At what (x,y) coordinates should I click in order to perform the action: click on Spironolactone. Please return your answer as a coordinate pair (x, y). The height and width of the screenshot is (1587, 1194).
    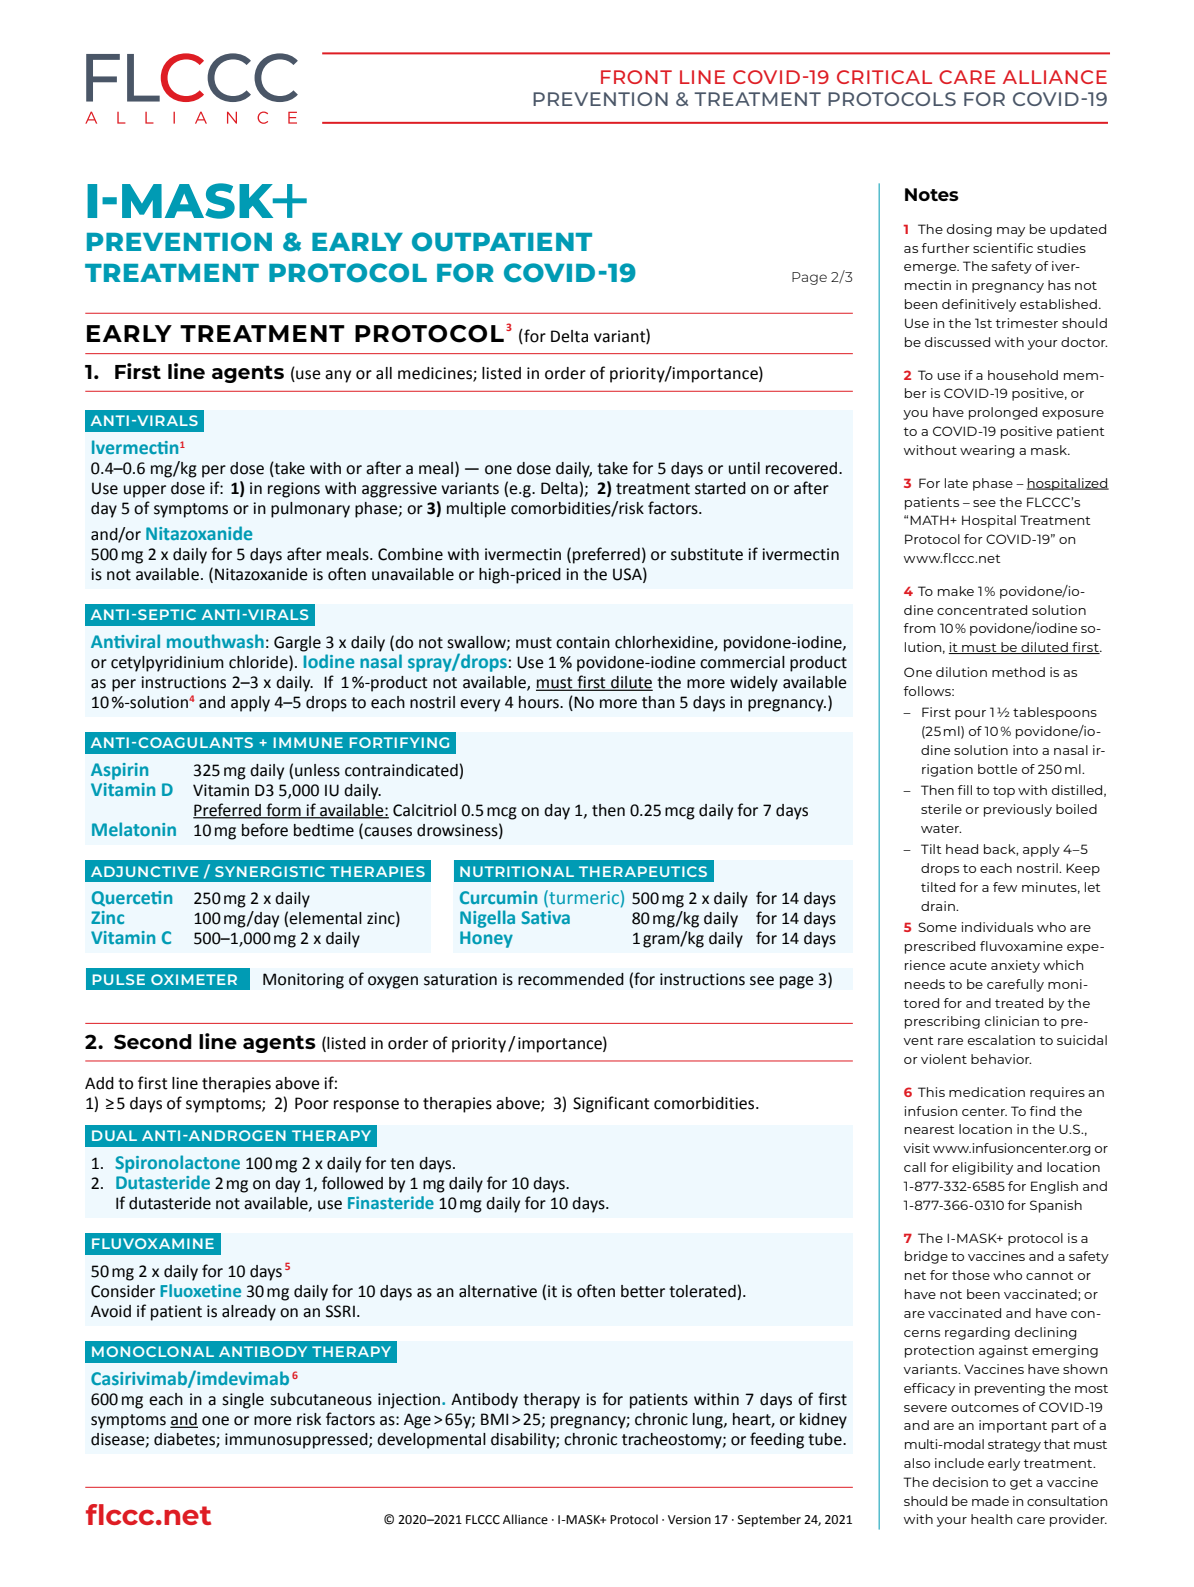
    Looking at the image, I should click on (177, 1164).
